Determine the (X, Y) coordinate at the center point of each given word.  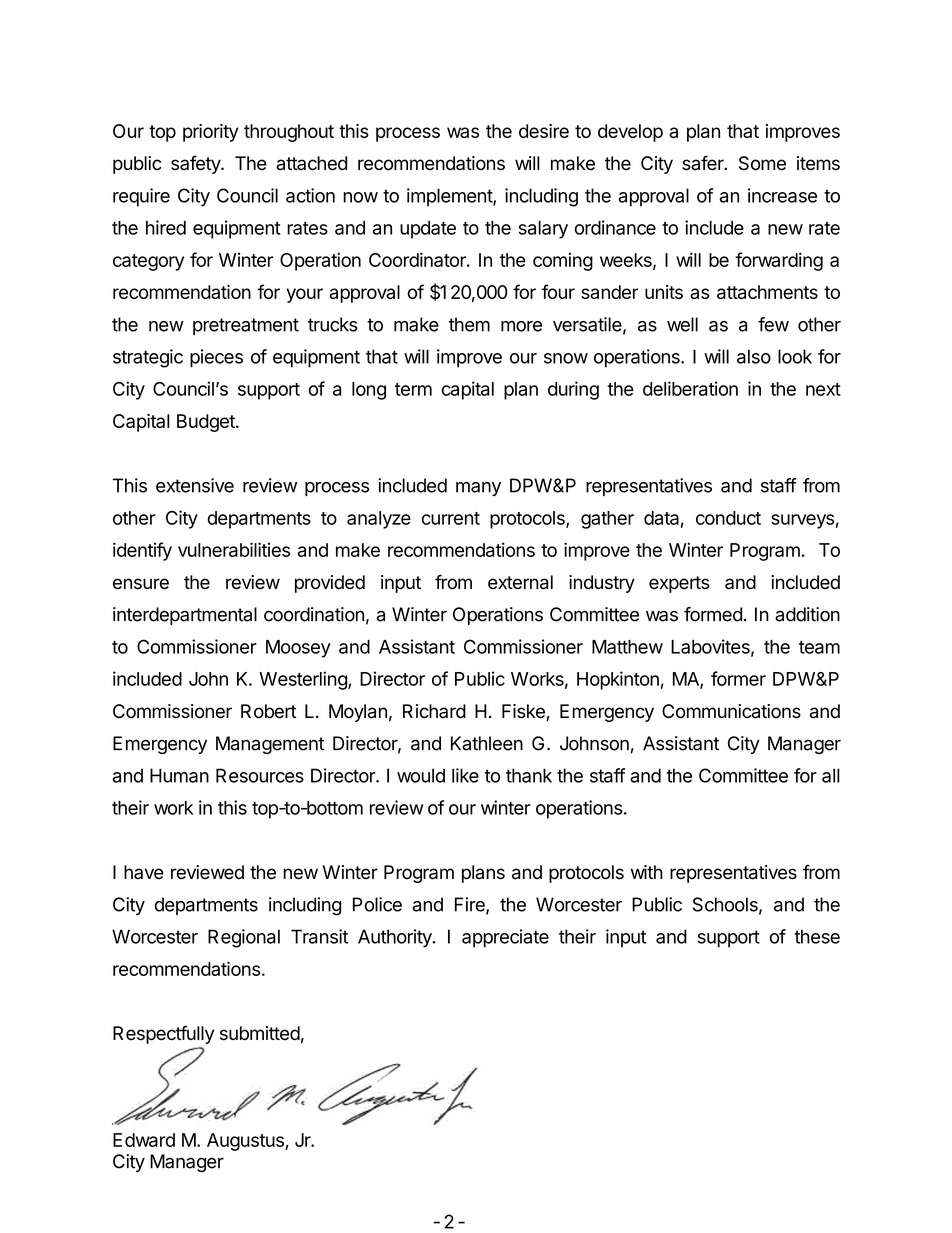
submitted (260, 1033)
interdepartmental (185, 616)
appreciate (505, 938)
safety (196, 164)
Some (762, 163)
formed (713, 614)
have (144, 872)
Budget (207, 423)
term (413, 389)
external (520, 582)
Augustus (246, 1142)
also (754, 356)
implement (450, 197)
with (647, 872)
